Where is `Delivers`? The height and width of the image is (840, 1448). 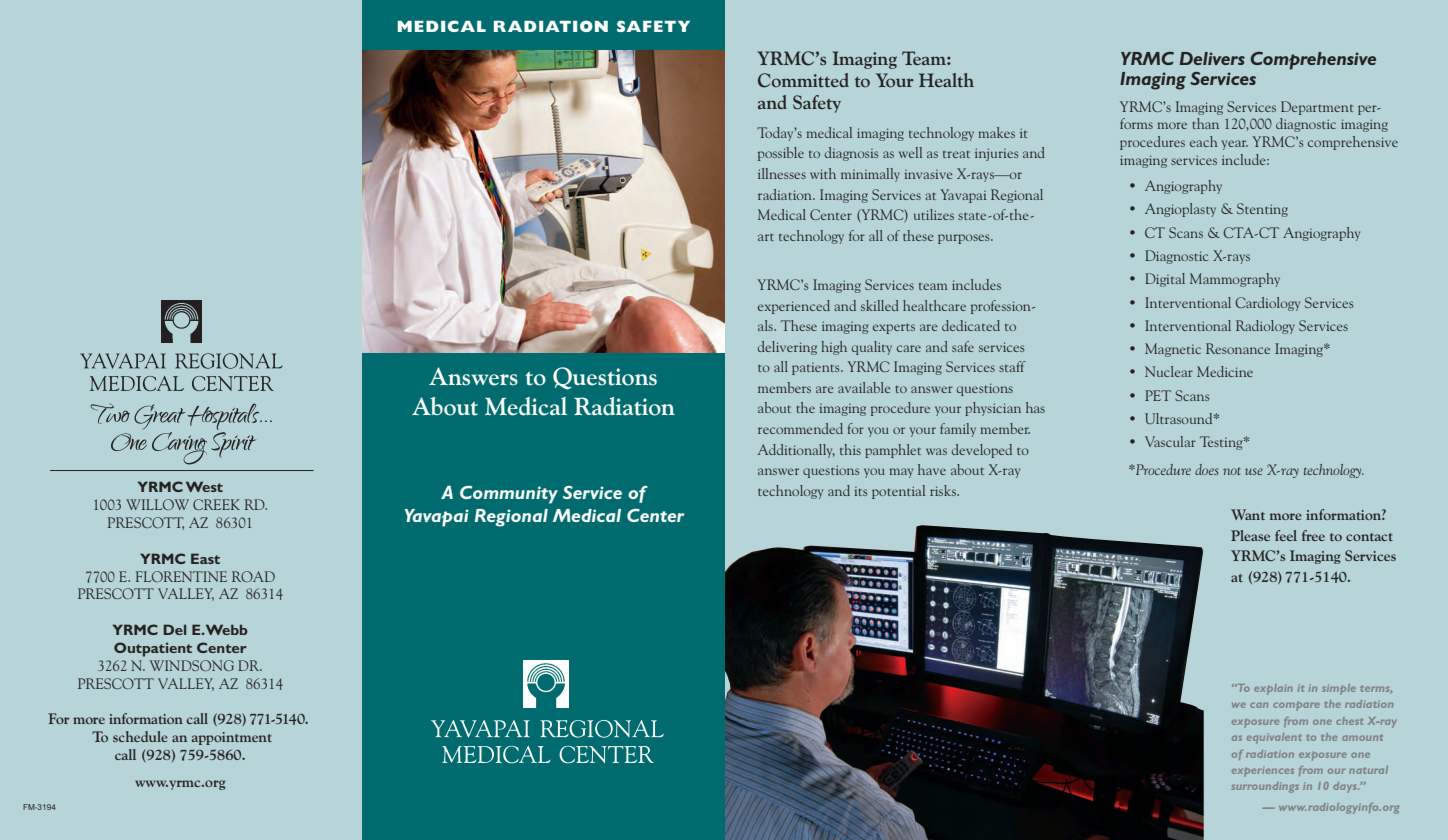
Delivers is located at coordinates (1212, 58).
